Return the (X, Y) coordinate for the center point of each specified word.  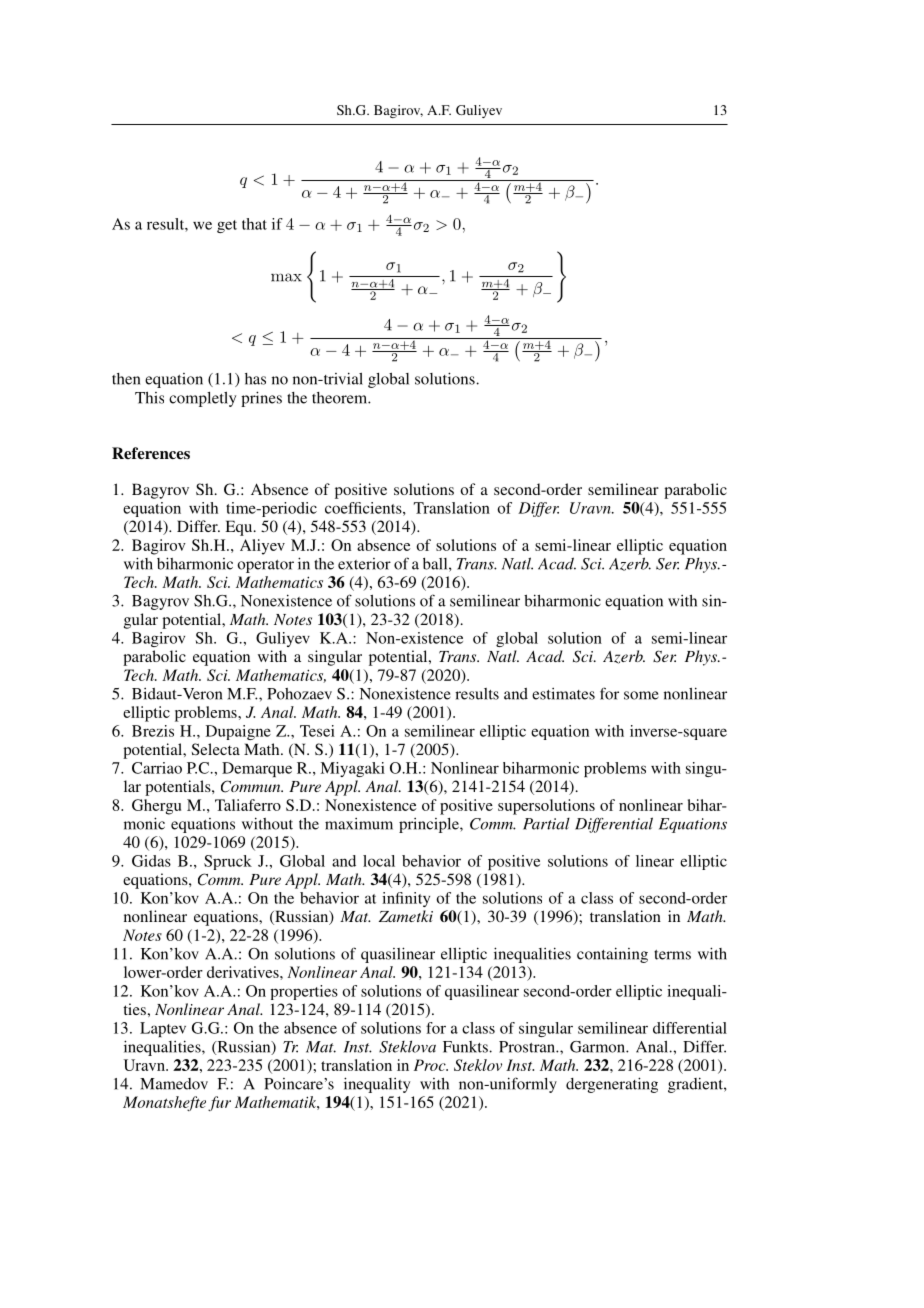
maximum (359, 824)
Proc (431, 1065)
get (227, 226)
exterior (364, 564)
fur (219, 1103)
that (254, 224)
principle (430, 825)
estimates (563, 694)
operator (265, 566)
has (255, 379)
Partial (546, 824)
